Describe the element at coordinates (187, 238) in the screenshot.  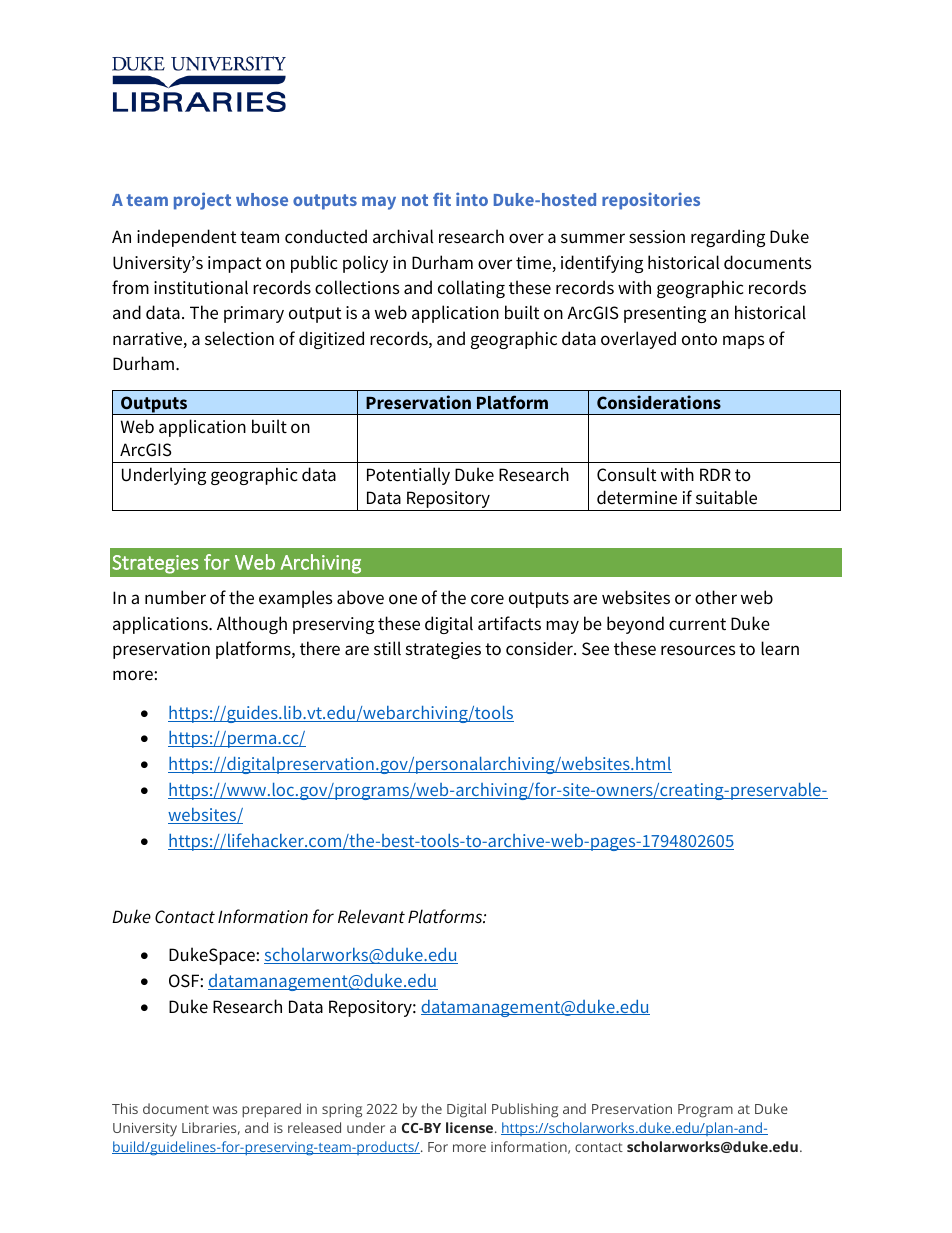
I see `independent` at that location.
